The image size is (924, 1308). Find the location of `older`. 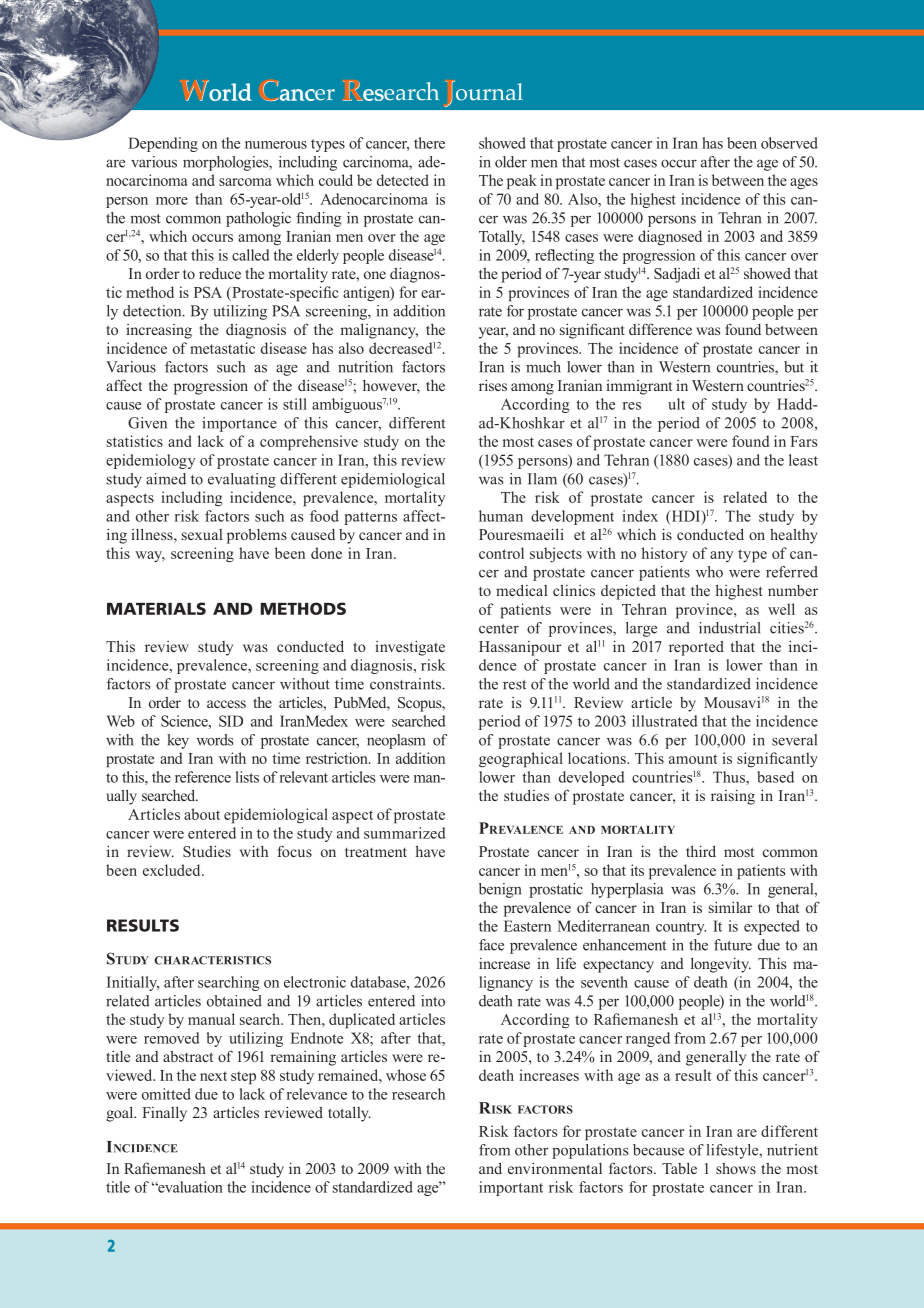

older is located at coordinates (511, 162).
